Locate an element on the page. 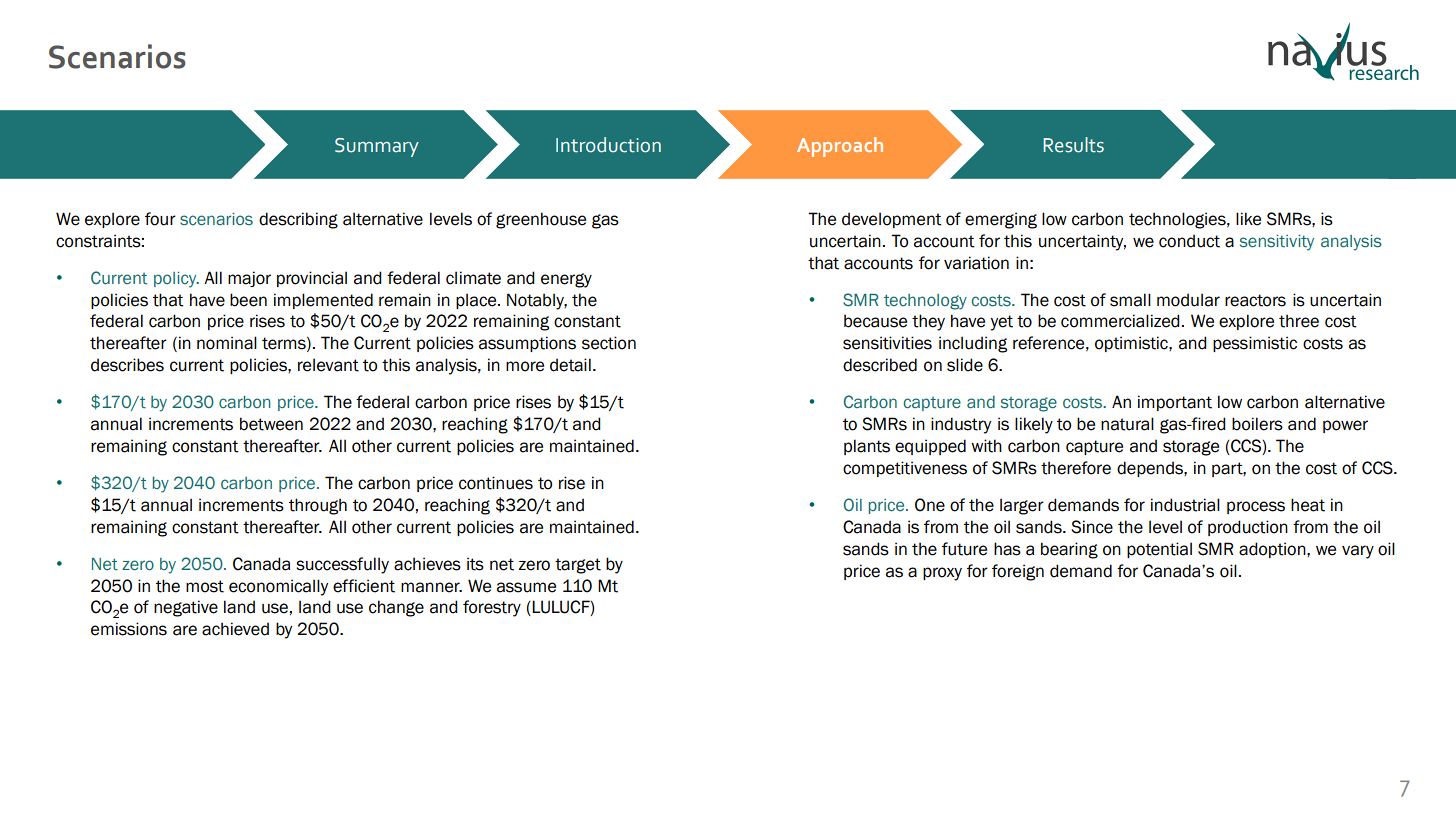 This image has height=819, width=1456. Results is located at coordinates (1073, 145).
